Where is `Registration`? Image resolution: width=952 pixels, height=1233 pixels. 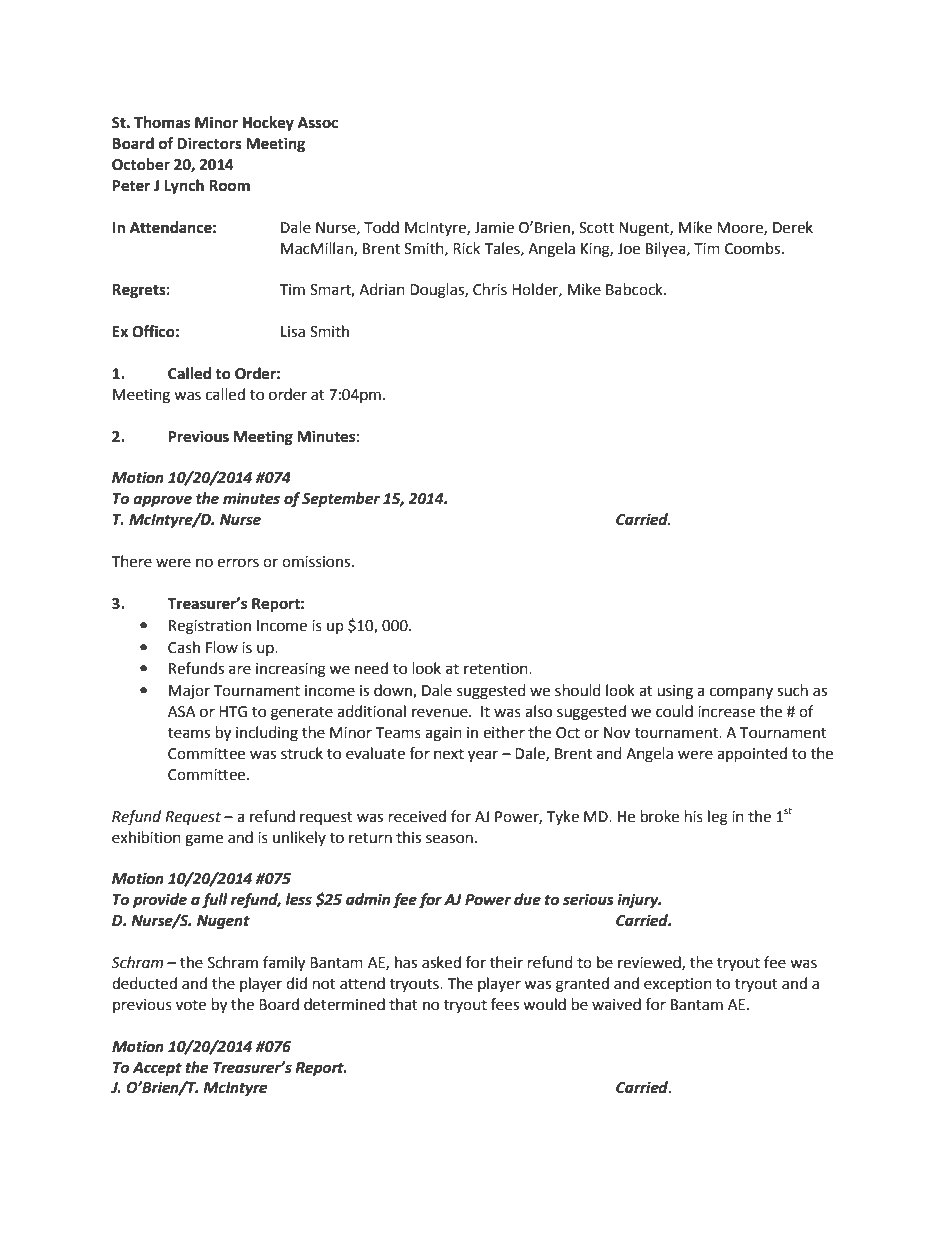 Registration is located at coordinates (210, 627).
